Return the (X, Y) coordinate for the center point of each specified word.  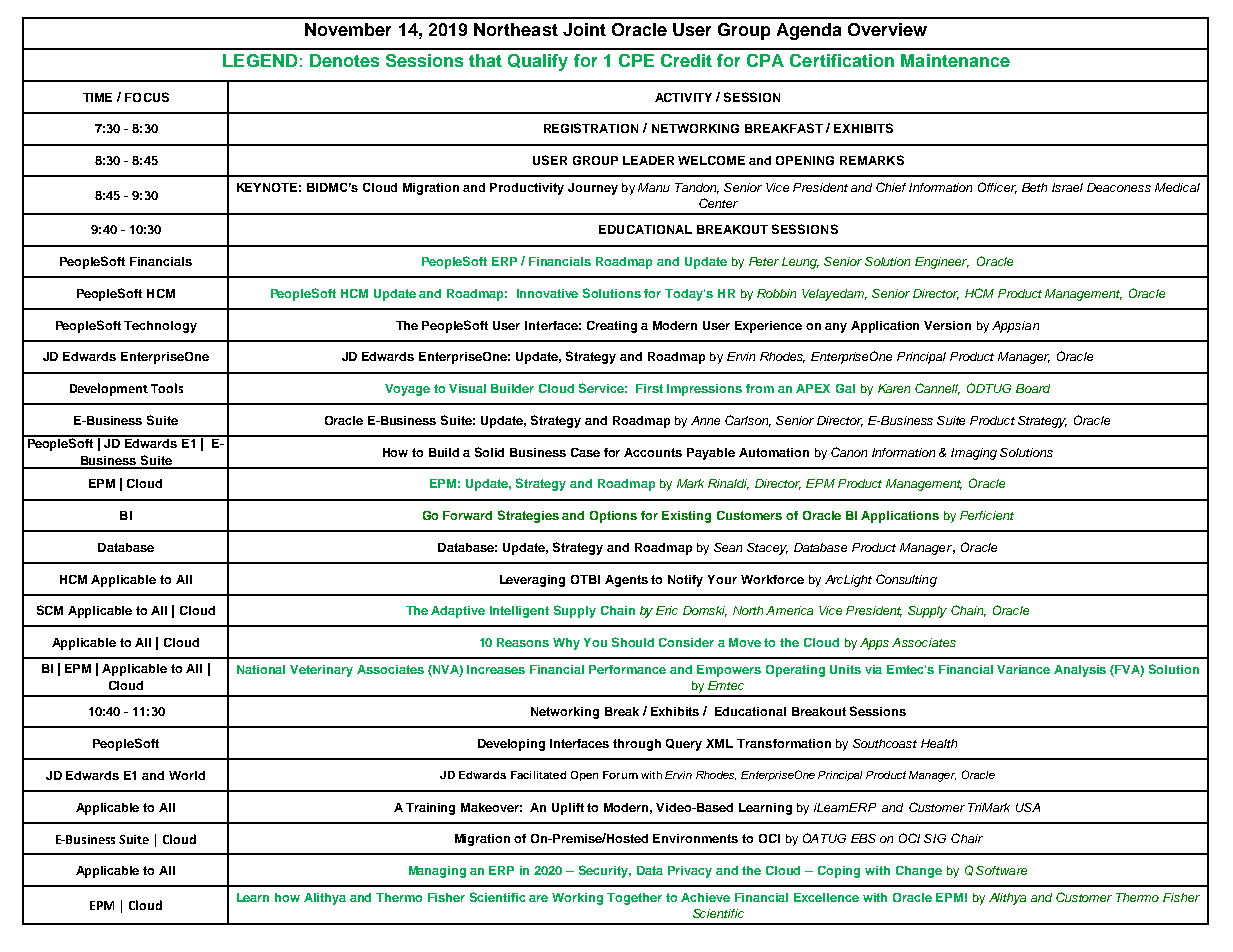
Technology (160, 327)
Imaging (974, 454)
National (261, 669)
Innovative (547, 293)
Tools (167, 388)
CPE (636, 60)
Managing (437, 872)
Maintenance (955, 60)
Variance (1023, 669)
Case (585, 452)
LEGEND (260, 60)
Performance (627, 669)
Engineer (942, 263)
